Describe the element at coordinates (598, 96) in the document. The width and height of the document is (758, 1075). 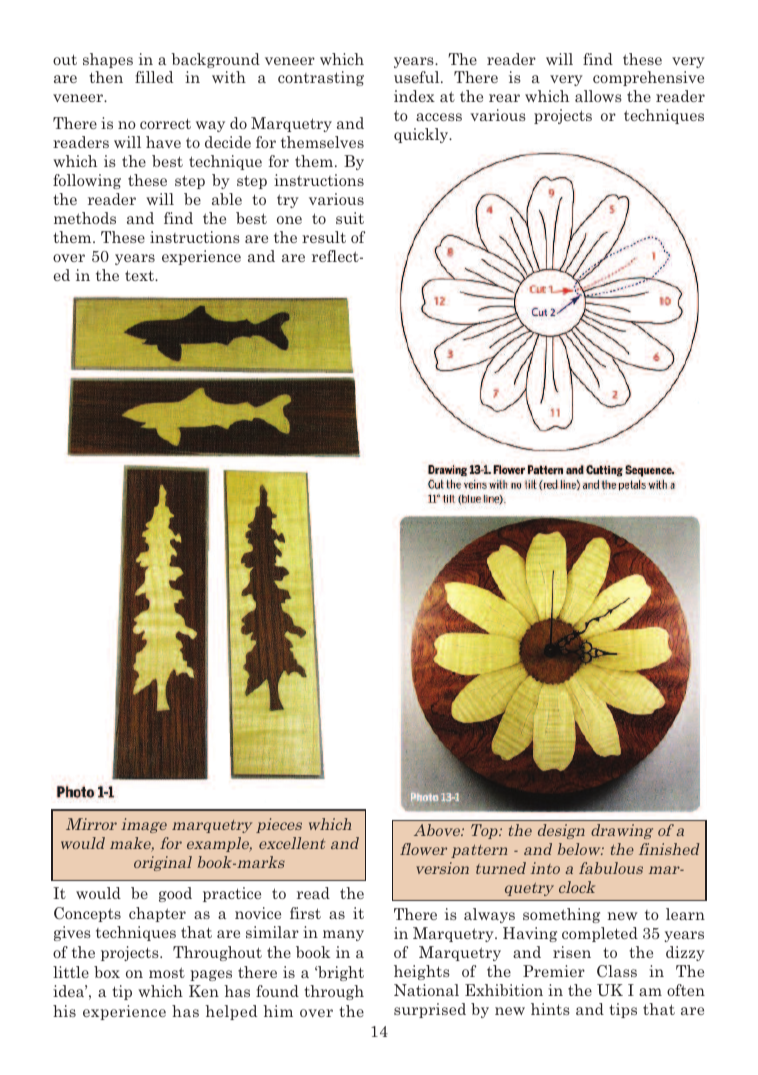
I see `allows` at that location.
